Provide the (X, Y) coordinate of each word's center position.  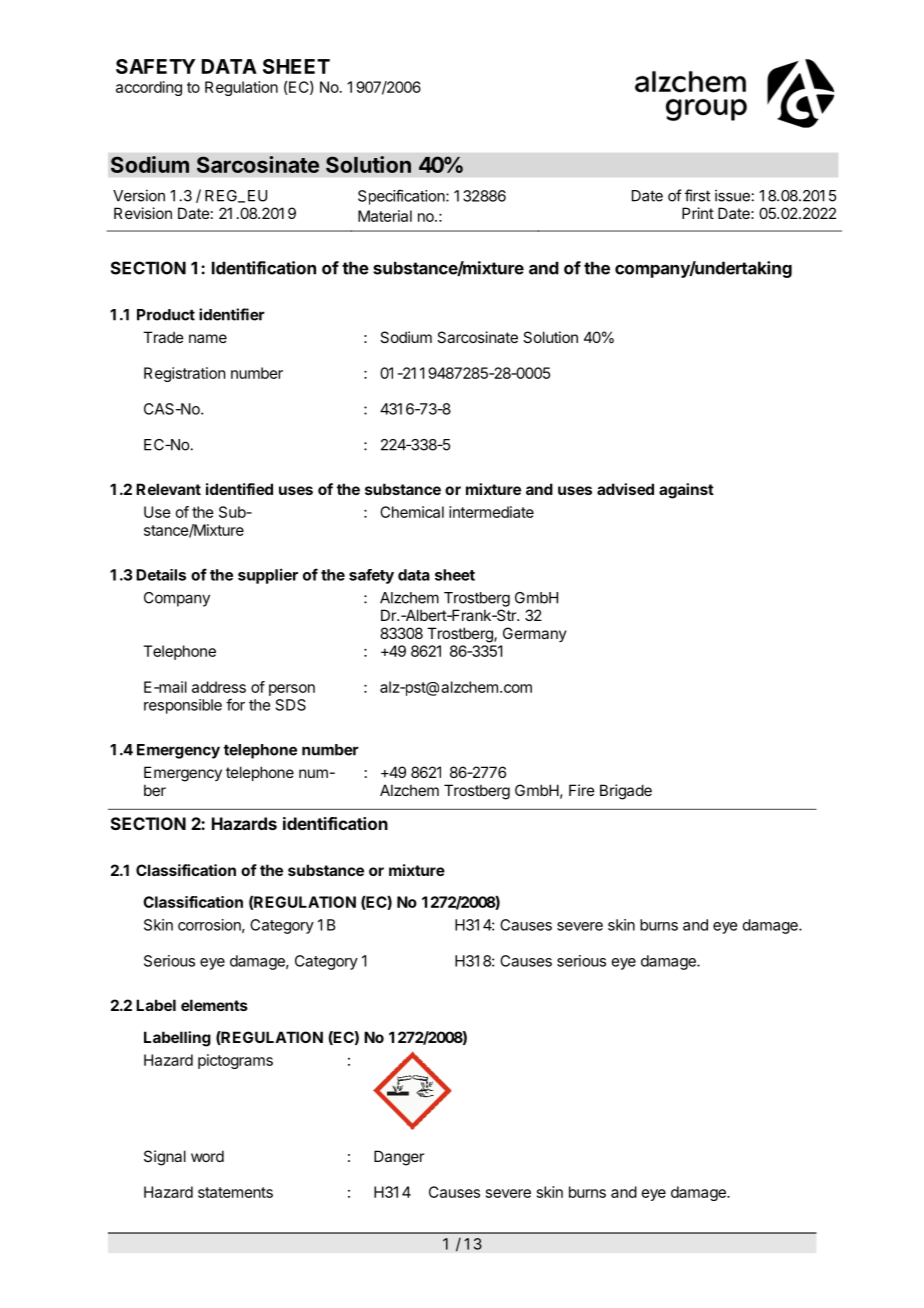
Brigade (626, 792)
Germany (535, 634)
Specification (401, 197)
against (686, 491)
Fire (582, 790)
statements (235, 1192)
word (207, 1156)
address (219, 687)
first (697, 195)
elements (214, 1005)
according (149, 88)
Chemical (412, 512)
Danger (399, 1158)
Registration (184, 374)
